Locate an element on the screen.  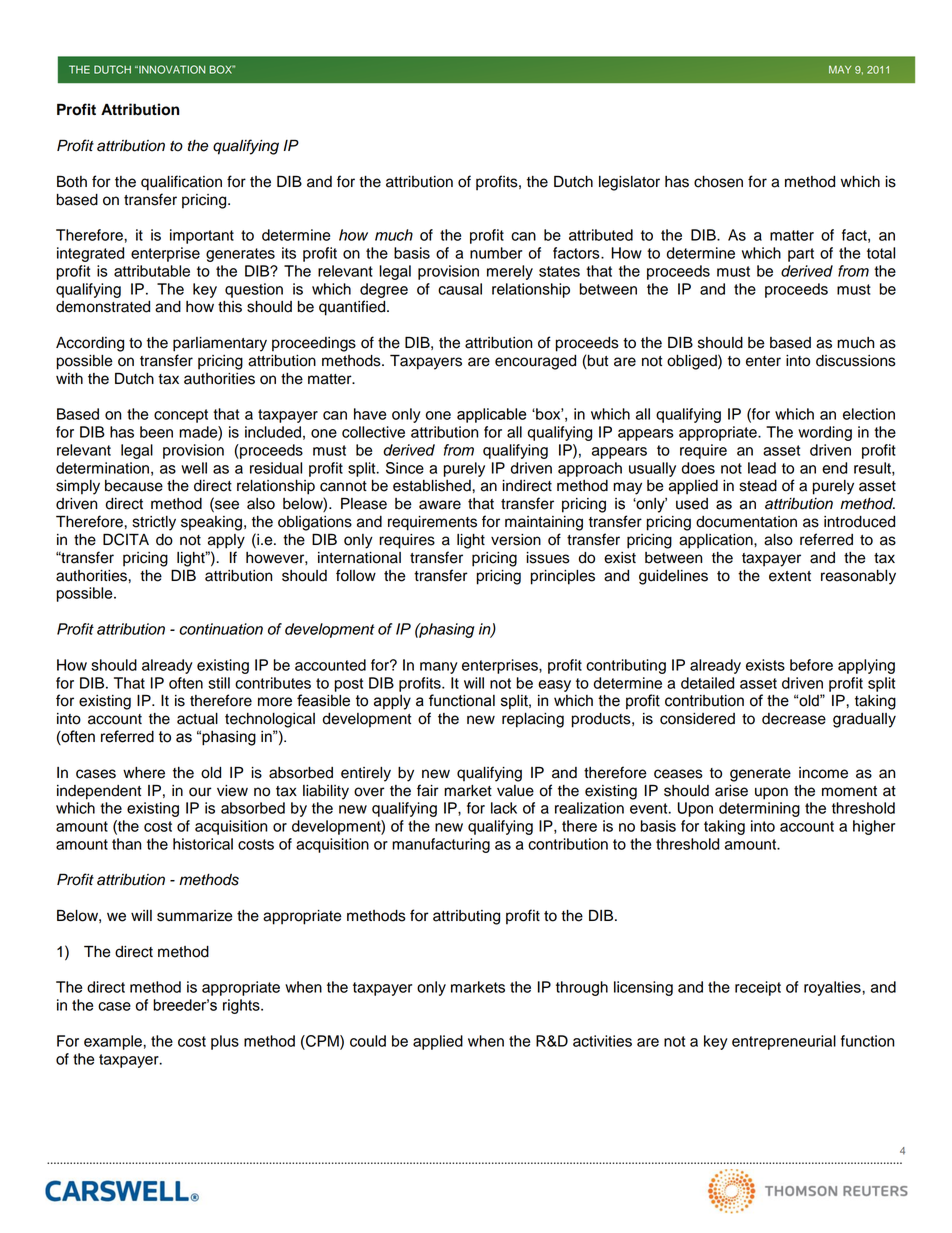
lack is located at coordinates (504, 808).
